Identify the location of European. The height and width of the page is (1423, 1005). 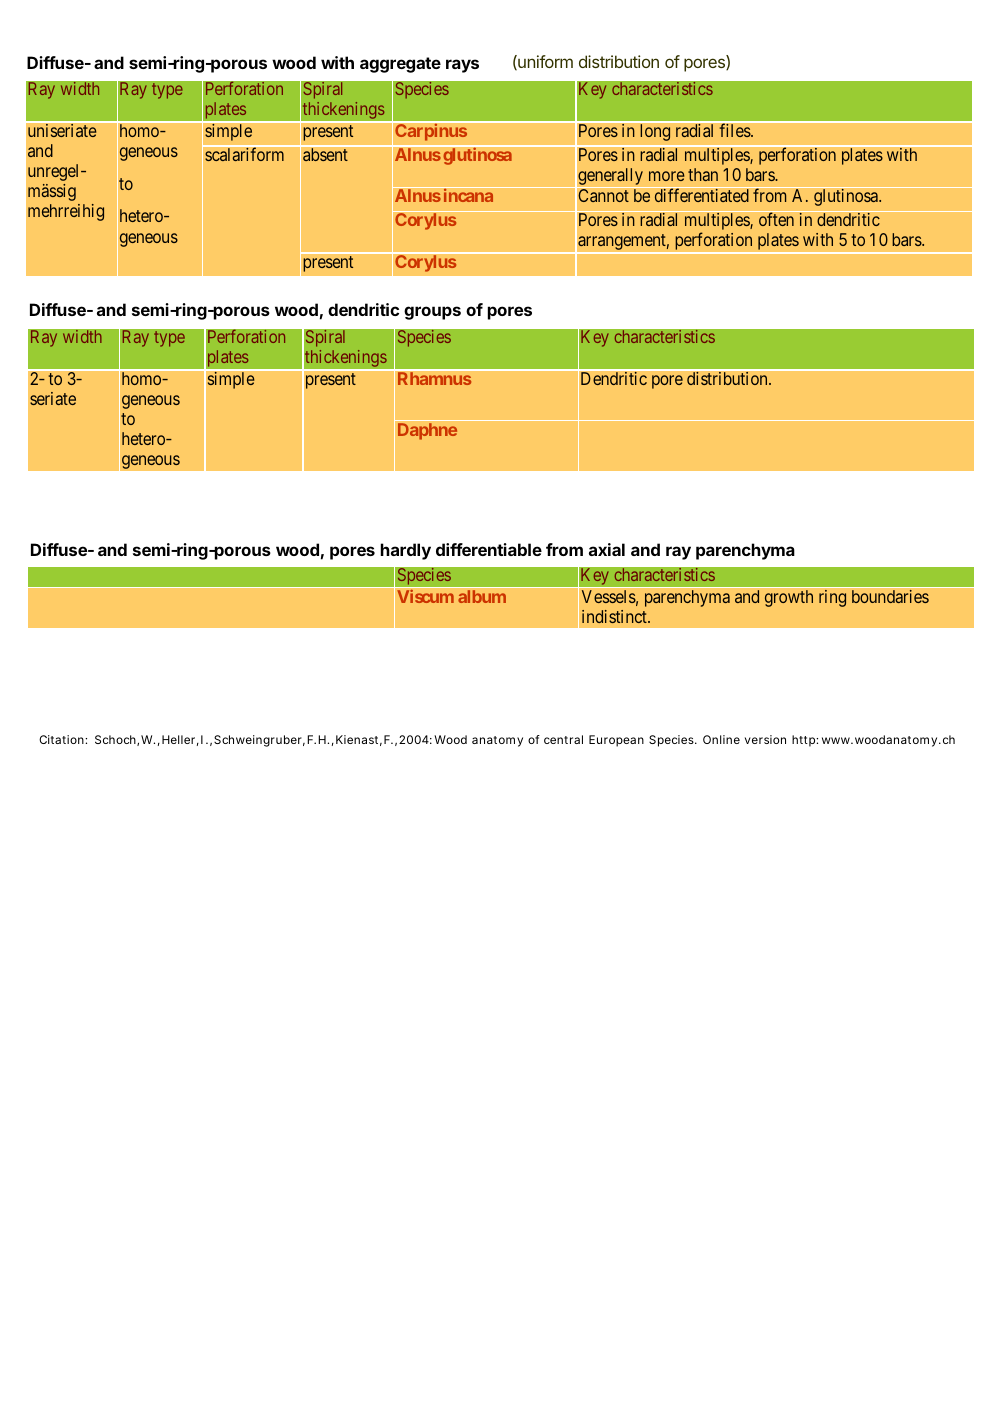
(616, 741).
